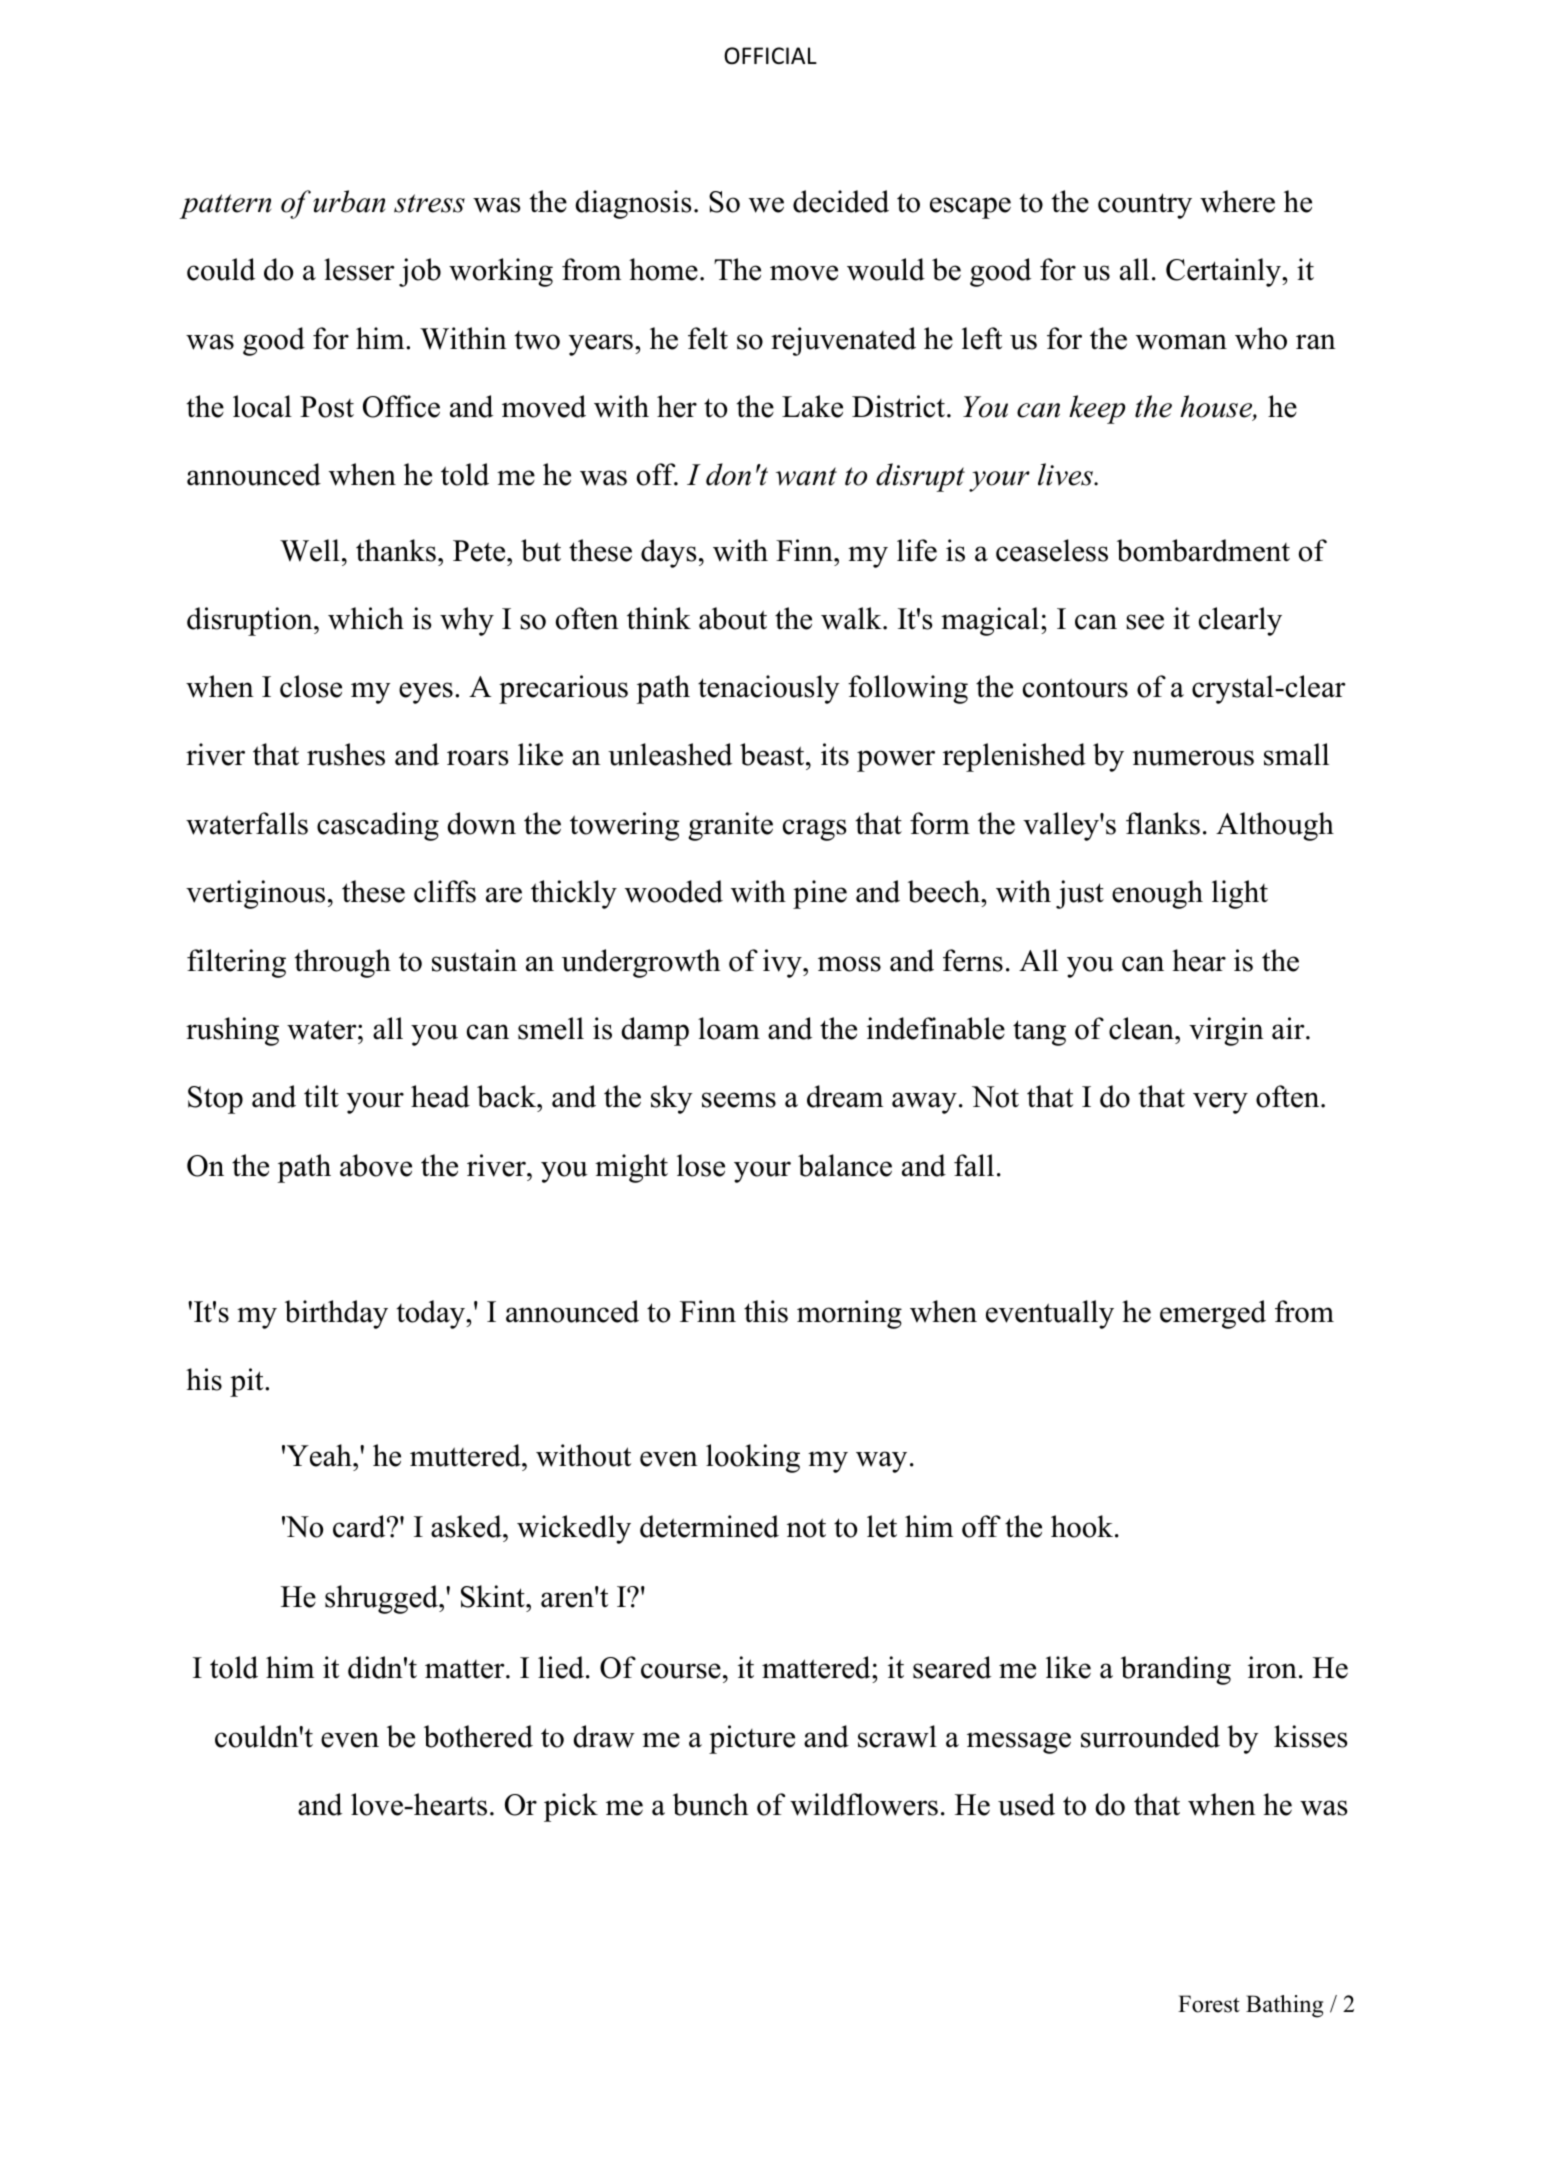 The height and width of the image is (2181, 1541). Describe the element at coordinates (753, 1458) in the image. I see `looking` at that location.
